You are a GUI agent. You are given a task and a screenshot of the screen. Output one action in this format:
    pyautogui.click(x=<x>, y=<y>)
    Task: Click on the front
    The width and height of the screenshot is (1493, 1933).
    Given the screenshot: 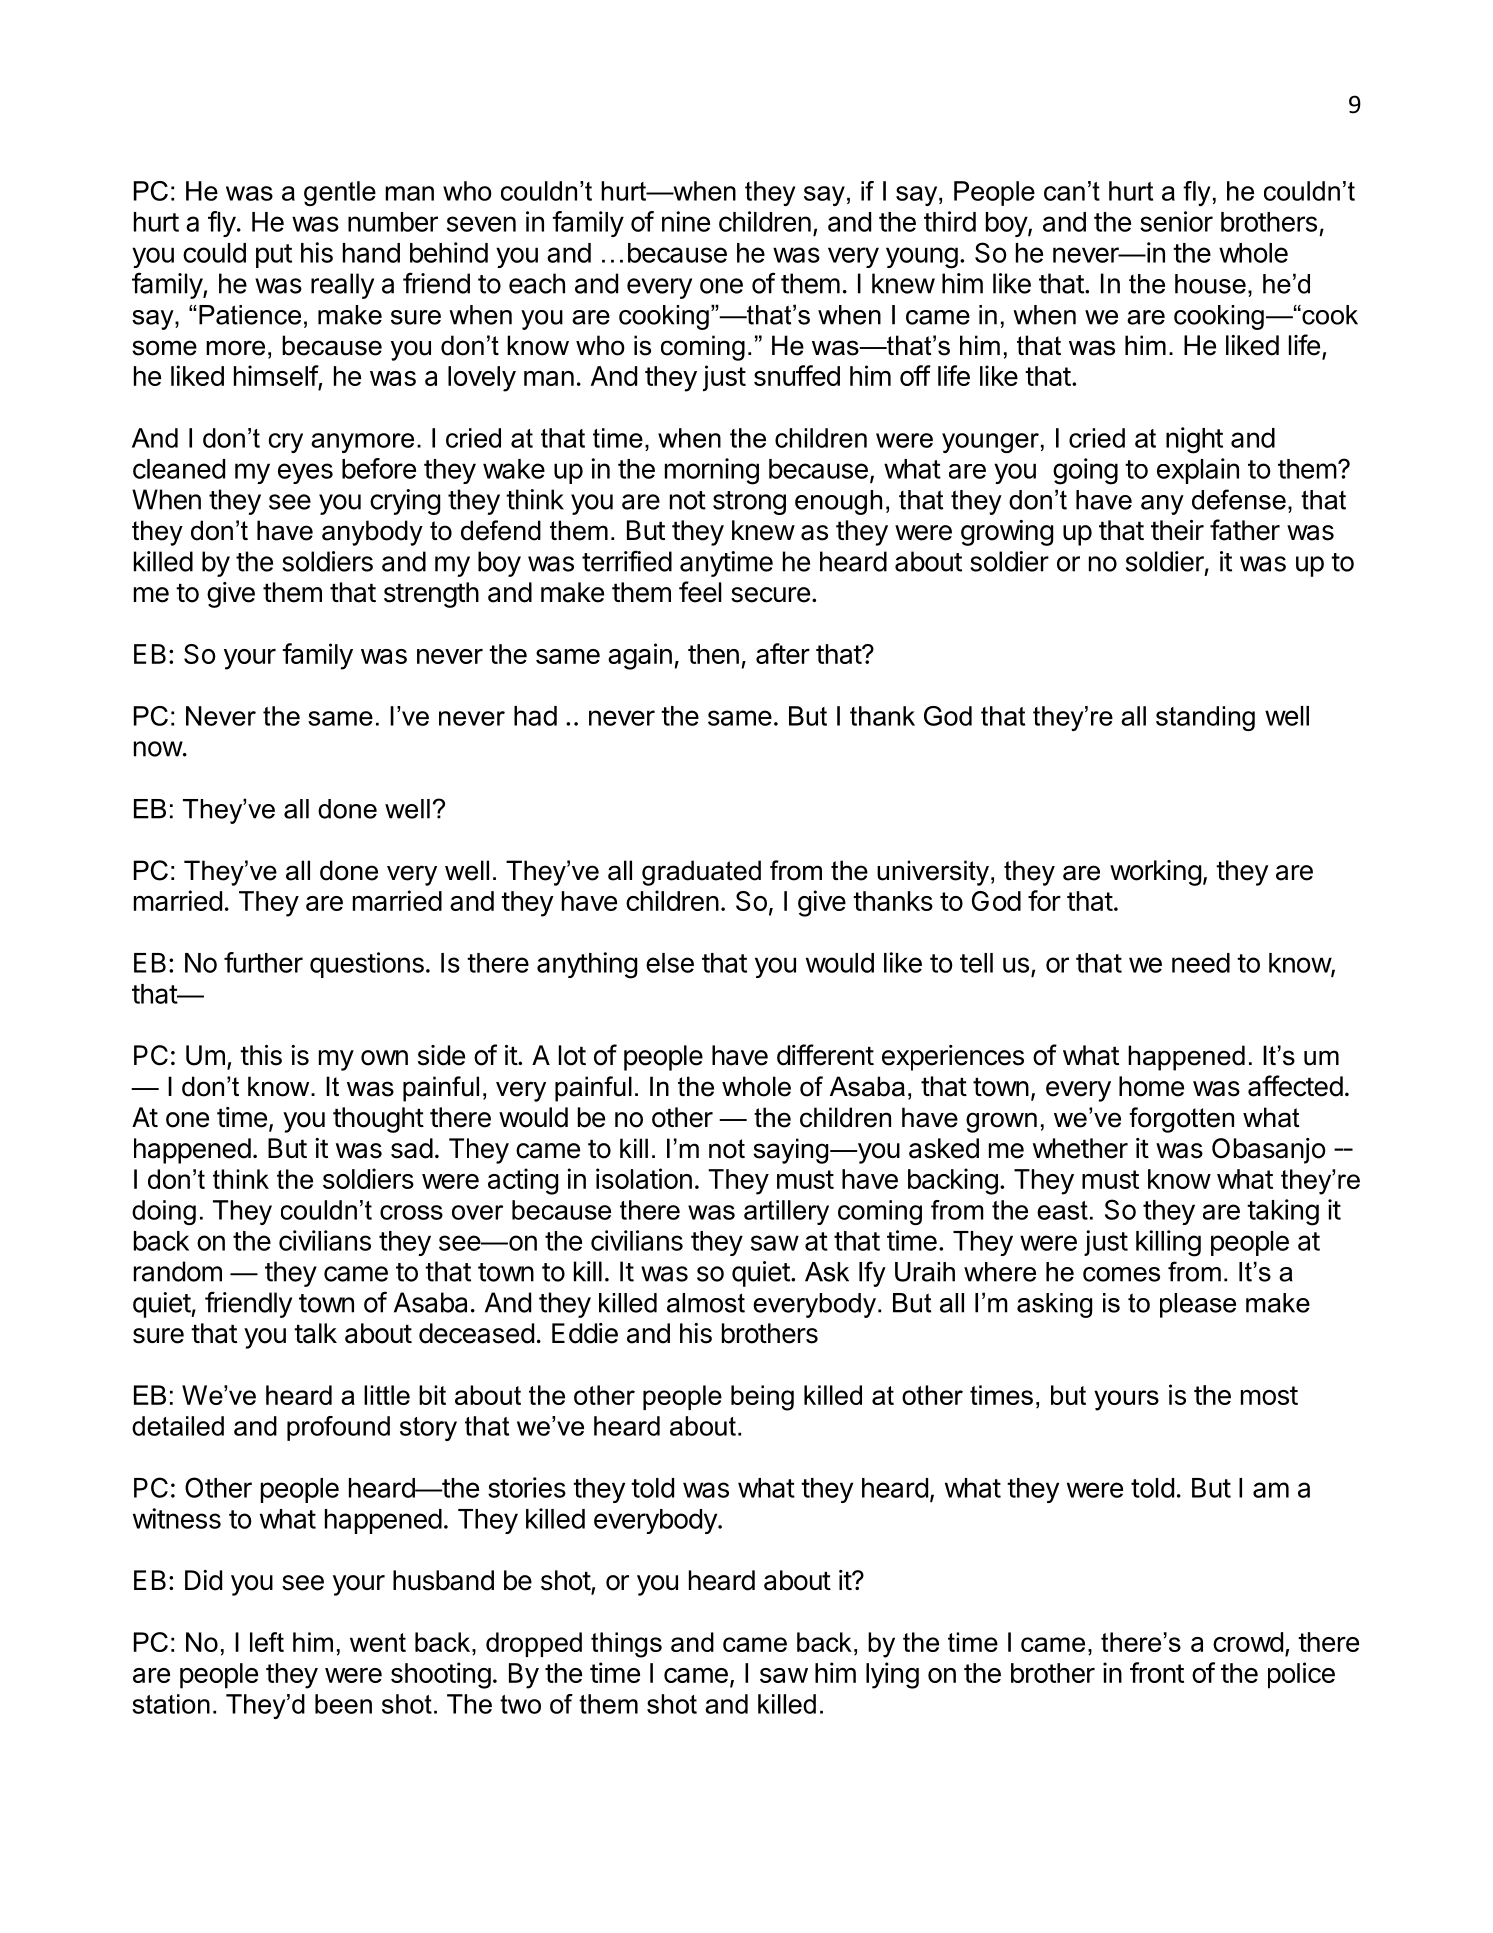 What is the action you would take?
    pyautogui.click(x=1157, y=1672)
